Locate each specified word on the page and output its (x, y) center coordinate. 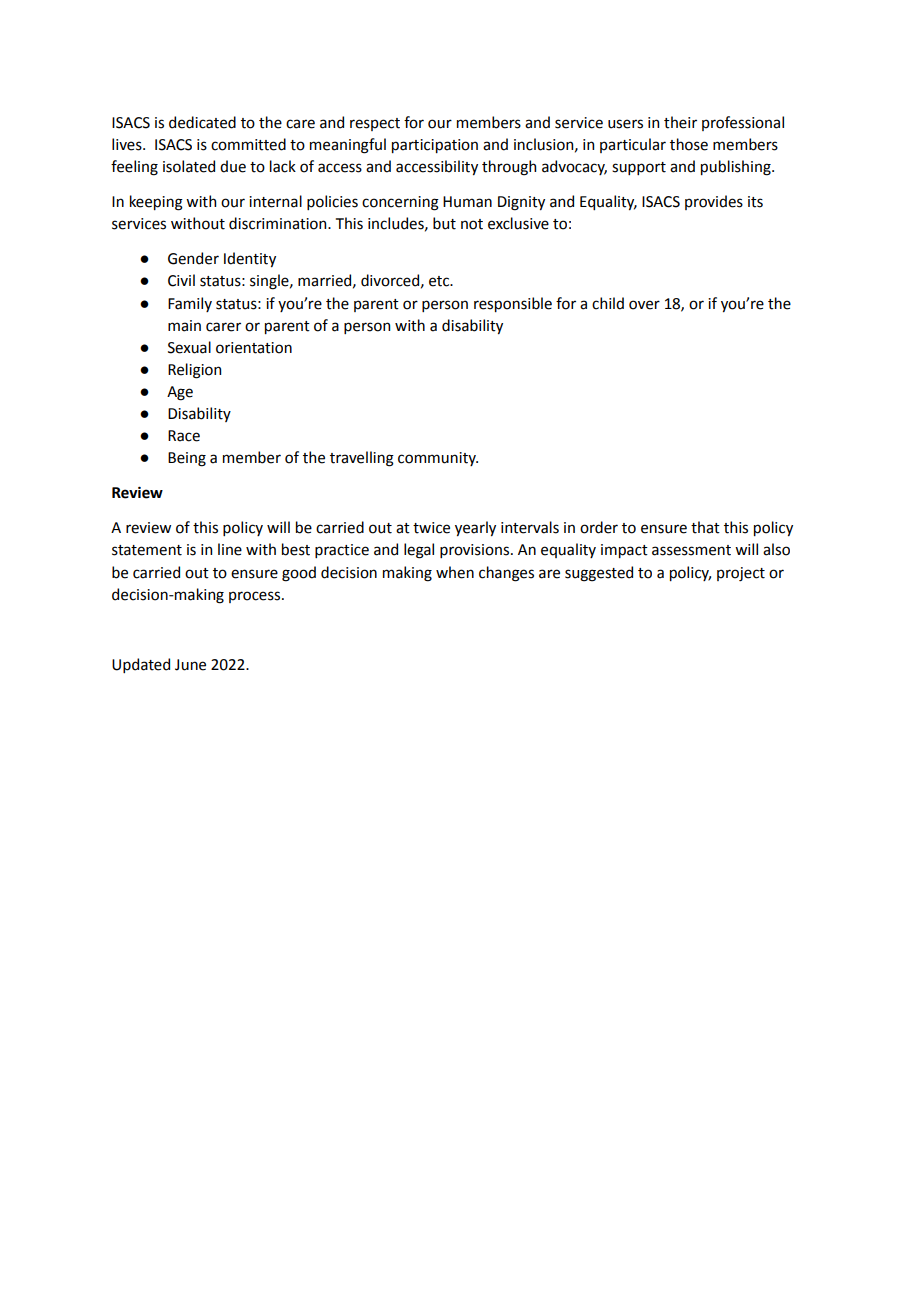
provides (714, 202)
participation (435, 146)
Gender (193, 258)
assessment (691, 550)
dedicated (202, 122)
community (438, 459)
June (190, 665)
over (644, 305)
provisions (476, 551)
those (689, 144)
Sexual (189, 347)
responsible (513, 304)
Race (184, 436)
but (444, 223)
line (230, 549)
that (705, 527)
